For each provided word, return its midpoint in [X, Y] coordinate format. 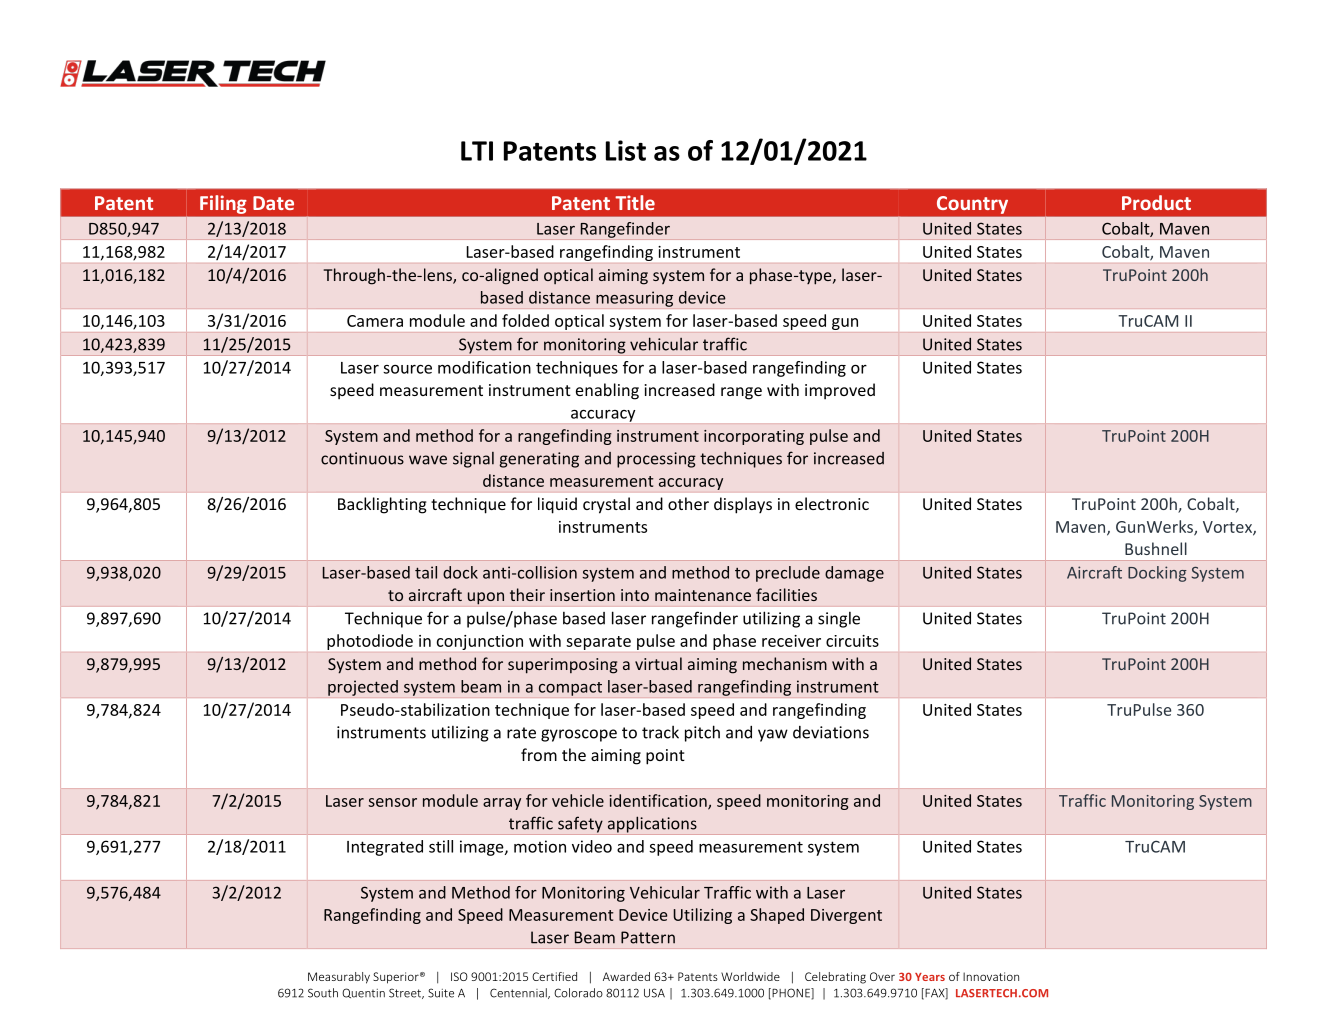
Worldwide [750, 976]
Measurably [339, 978]
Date [273, 203]
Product [1156, 202]
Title [635, 202]
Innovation [991, 976]
